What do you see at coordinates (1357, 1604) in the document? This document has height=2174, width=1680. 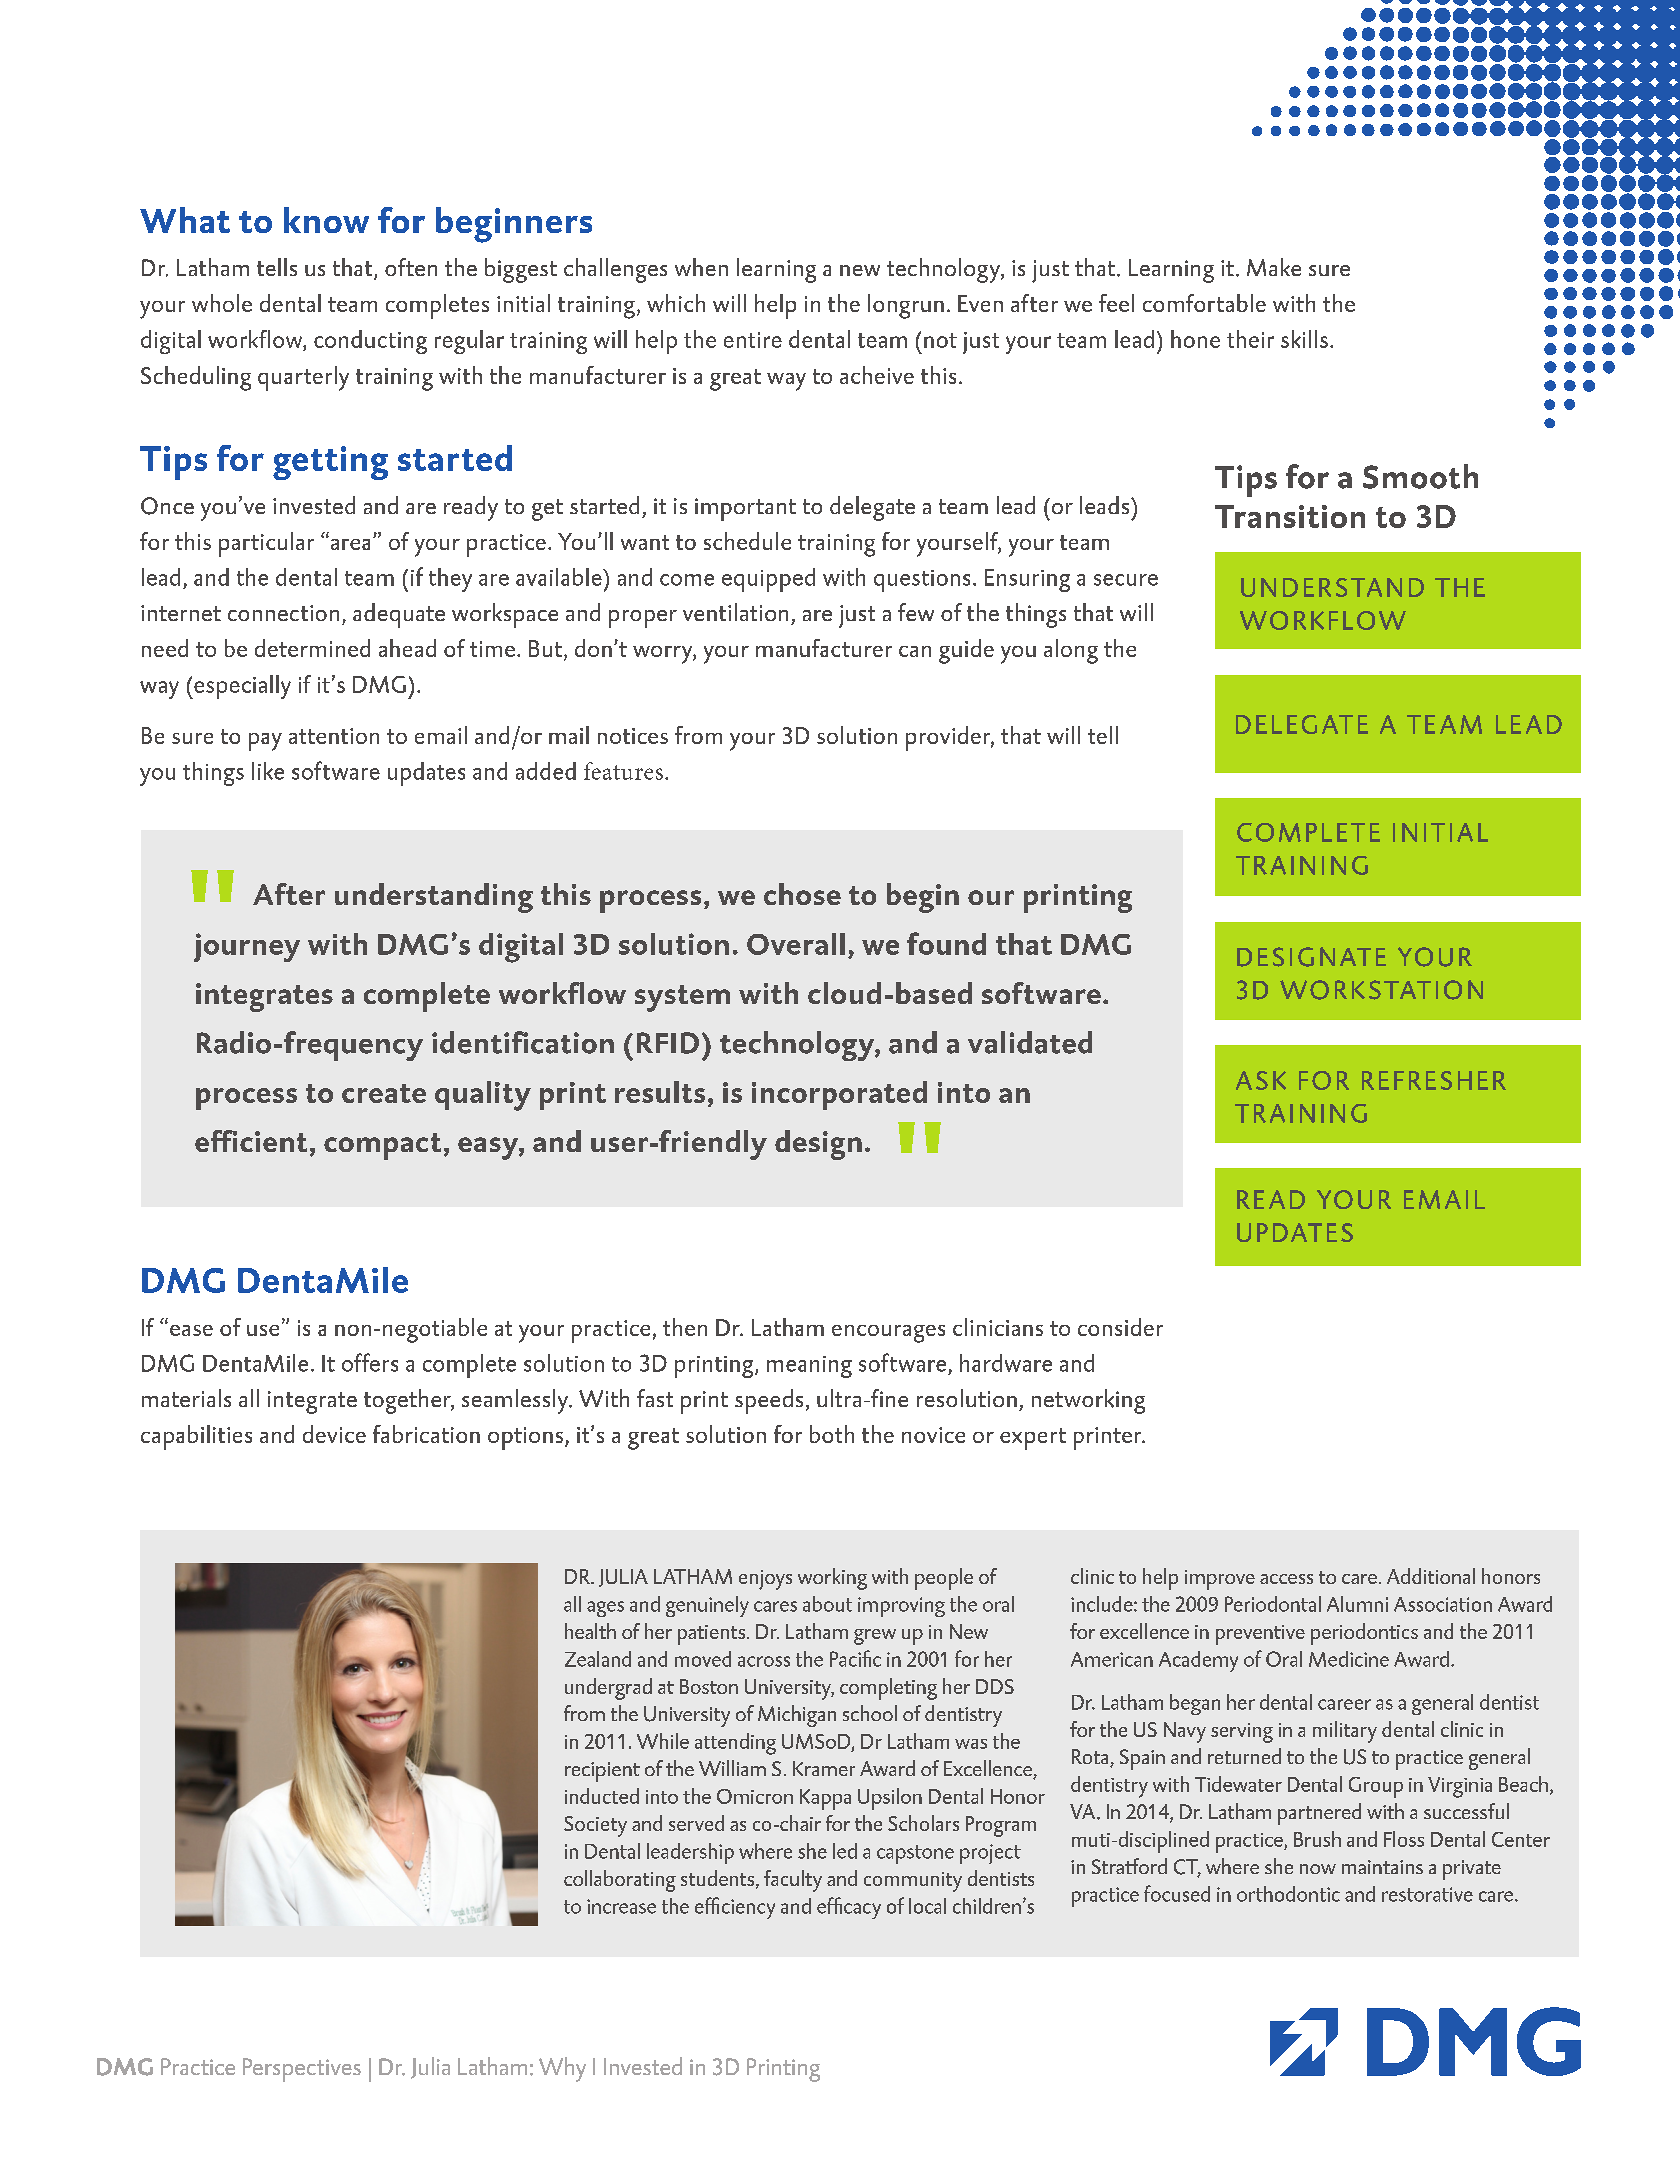 I see `Alumni` at bounding box center [1357, 1604].
